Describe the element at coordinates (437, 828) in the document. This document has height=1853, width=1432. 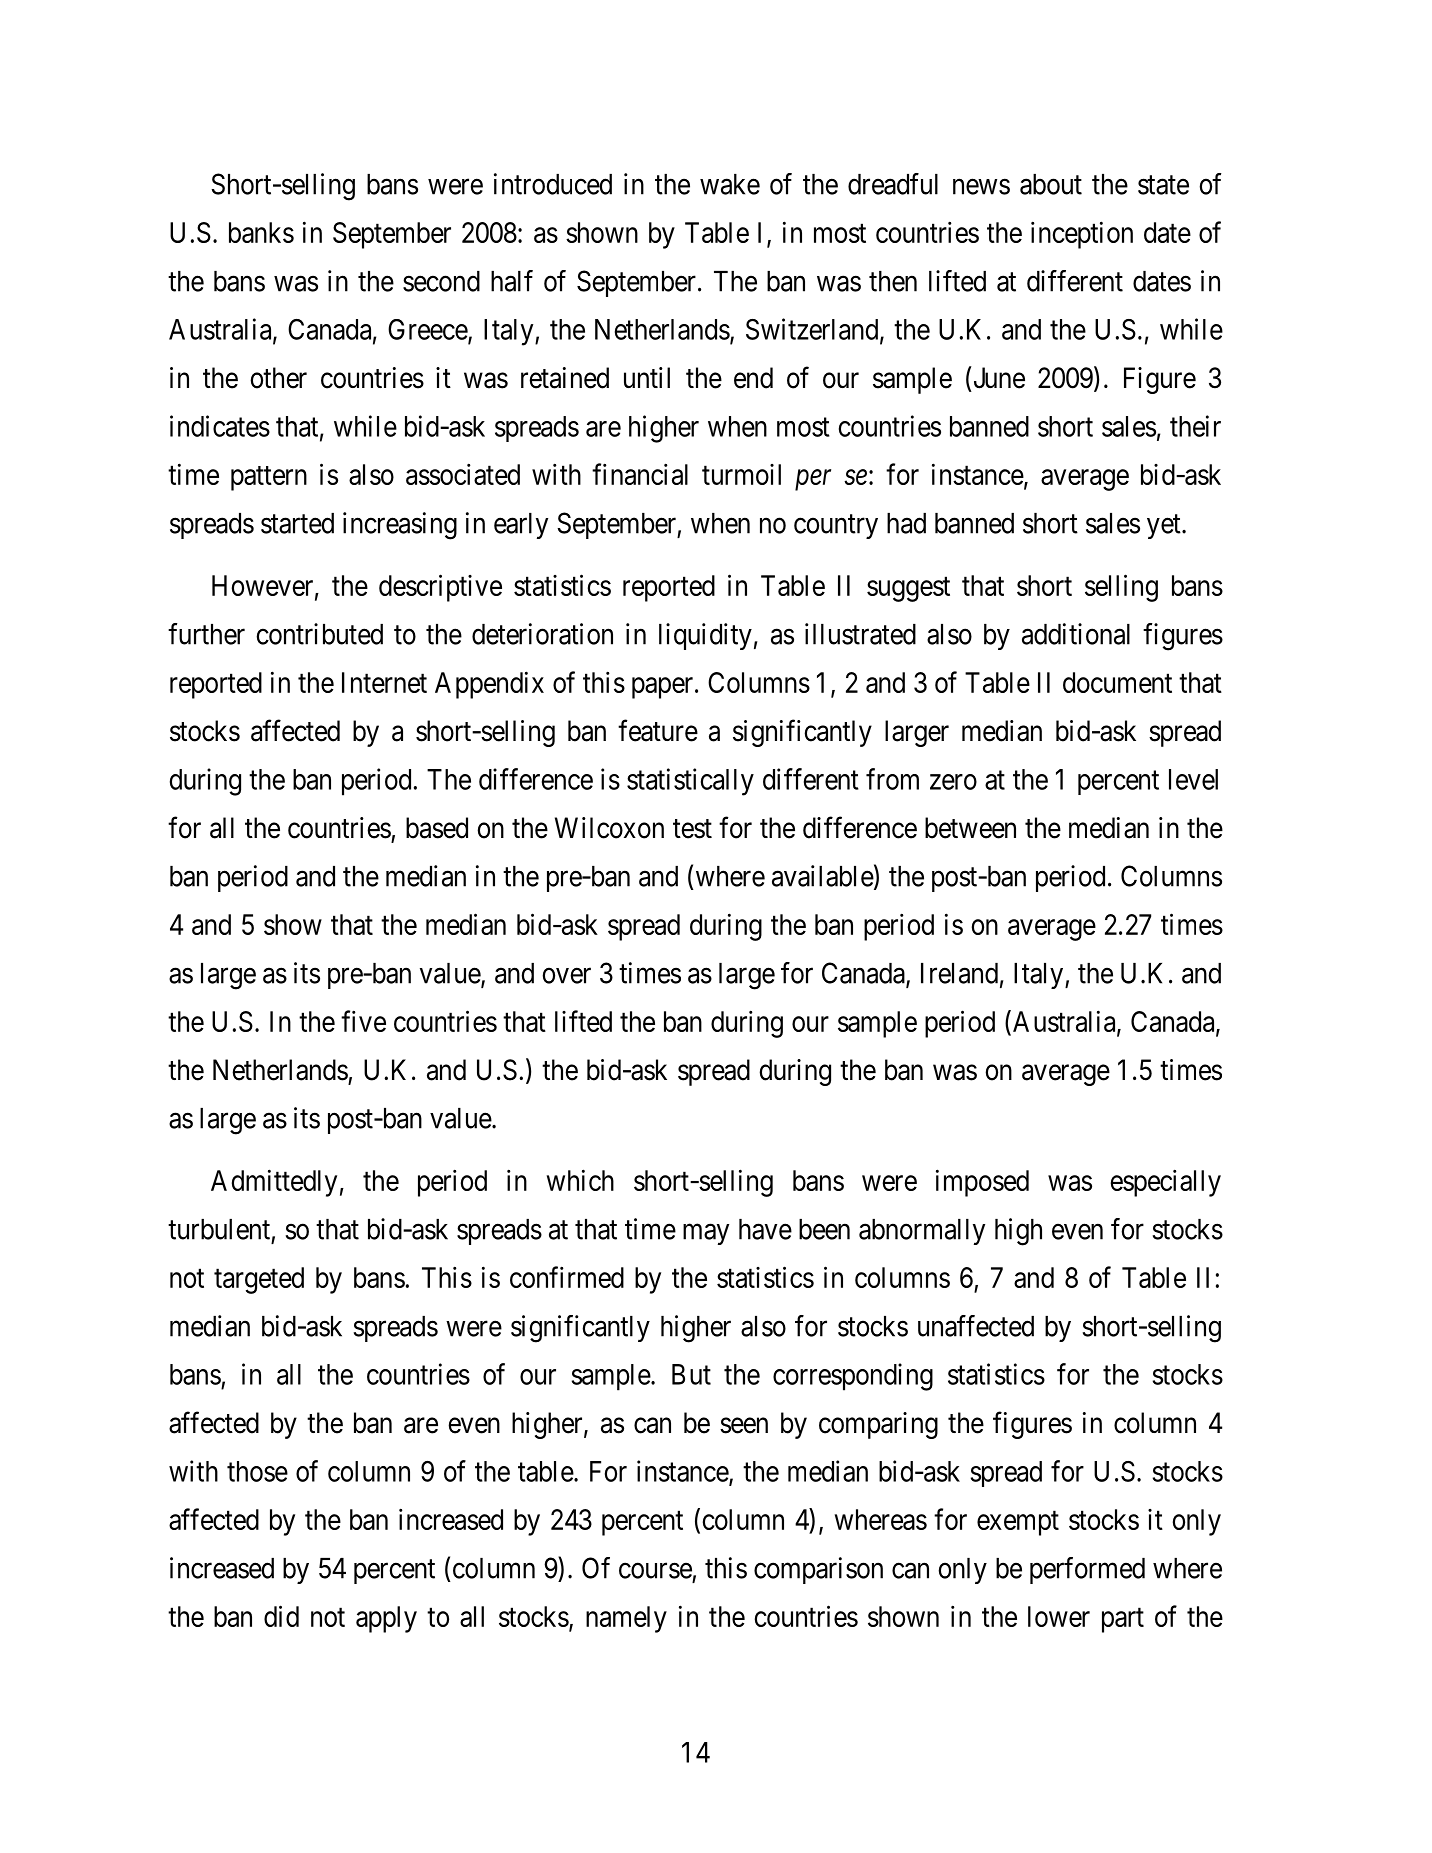
I see `based` at that location.
